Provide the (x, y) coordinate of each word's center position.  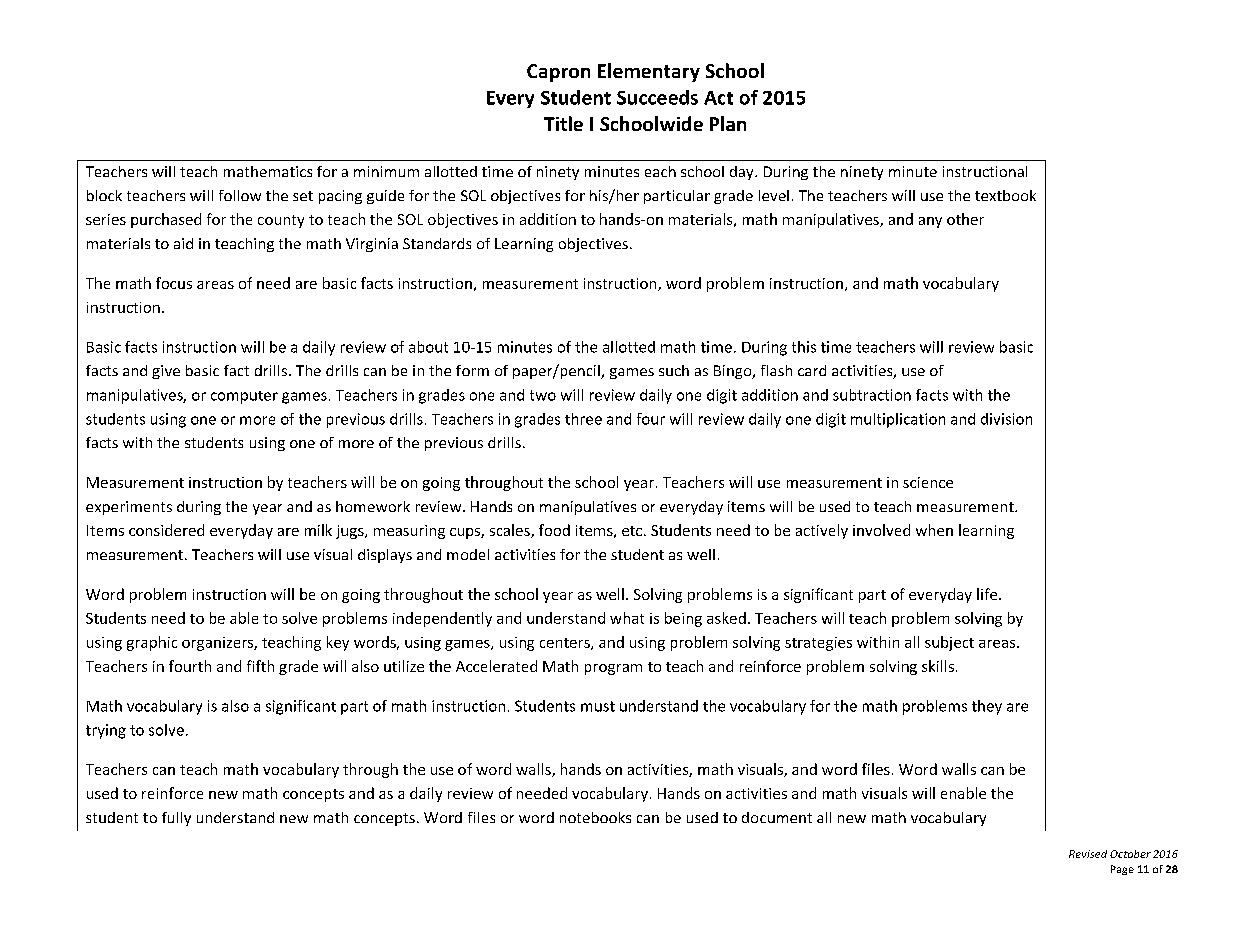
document (777, 817)
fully (176, 819)
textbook (1005, 195)
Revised (1088, 854)
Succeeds (657, 97)
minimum (386, 171)
